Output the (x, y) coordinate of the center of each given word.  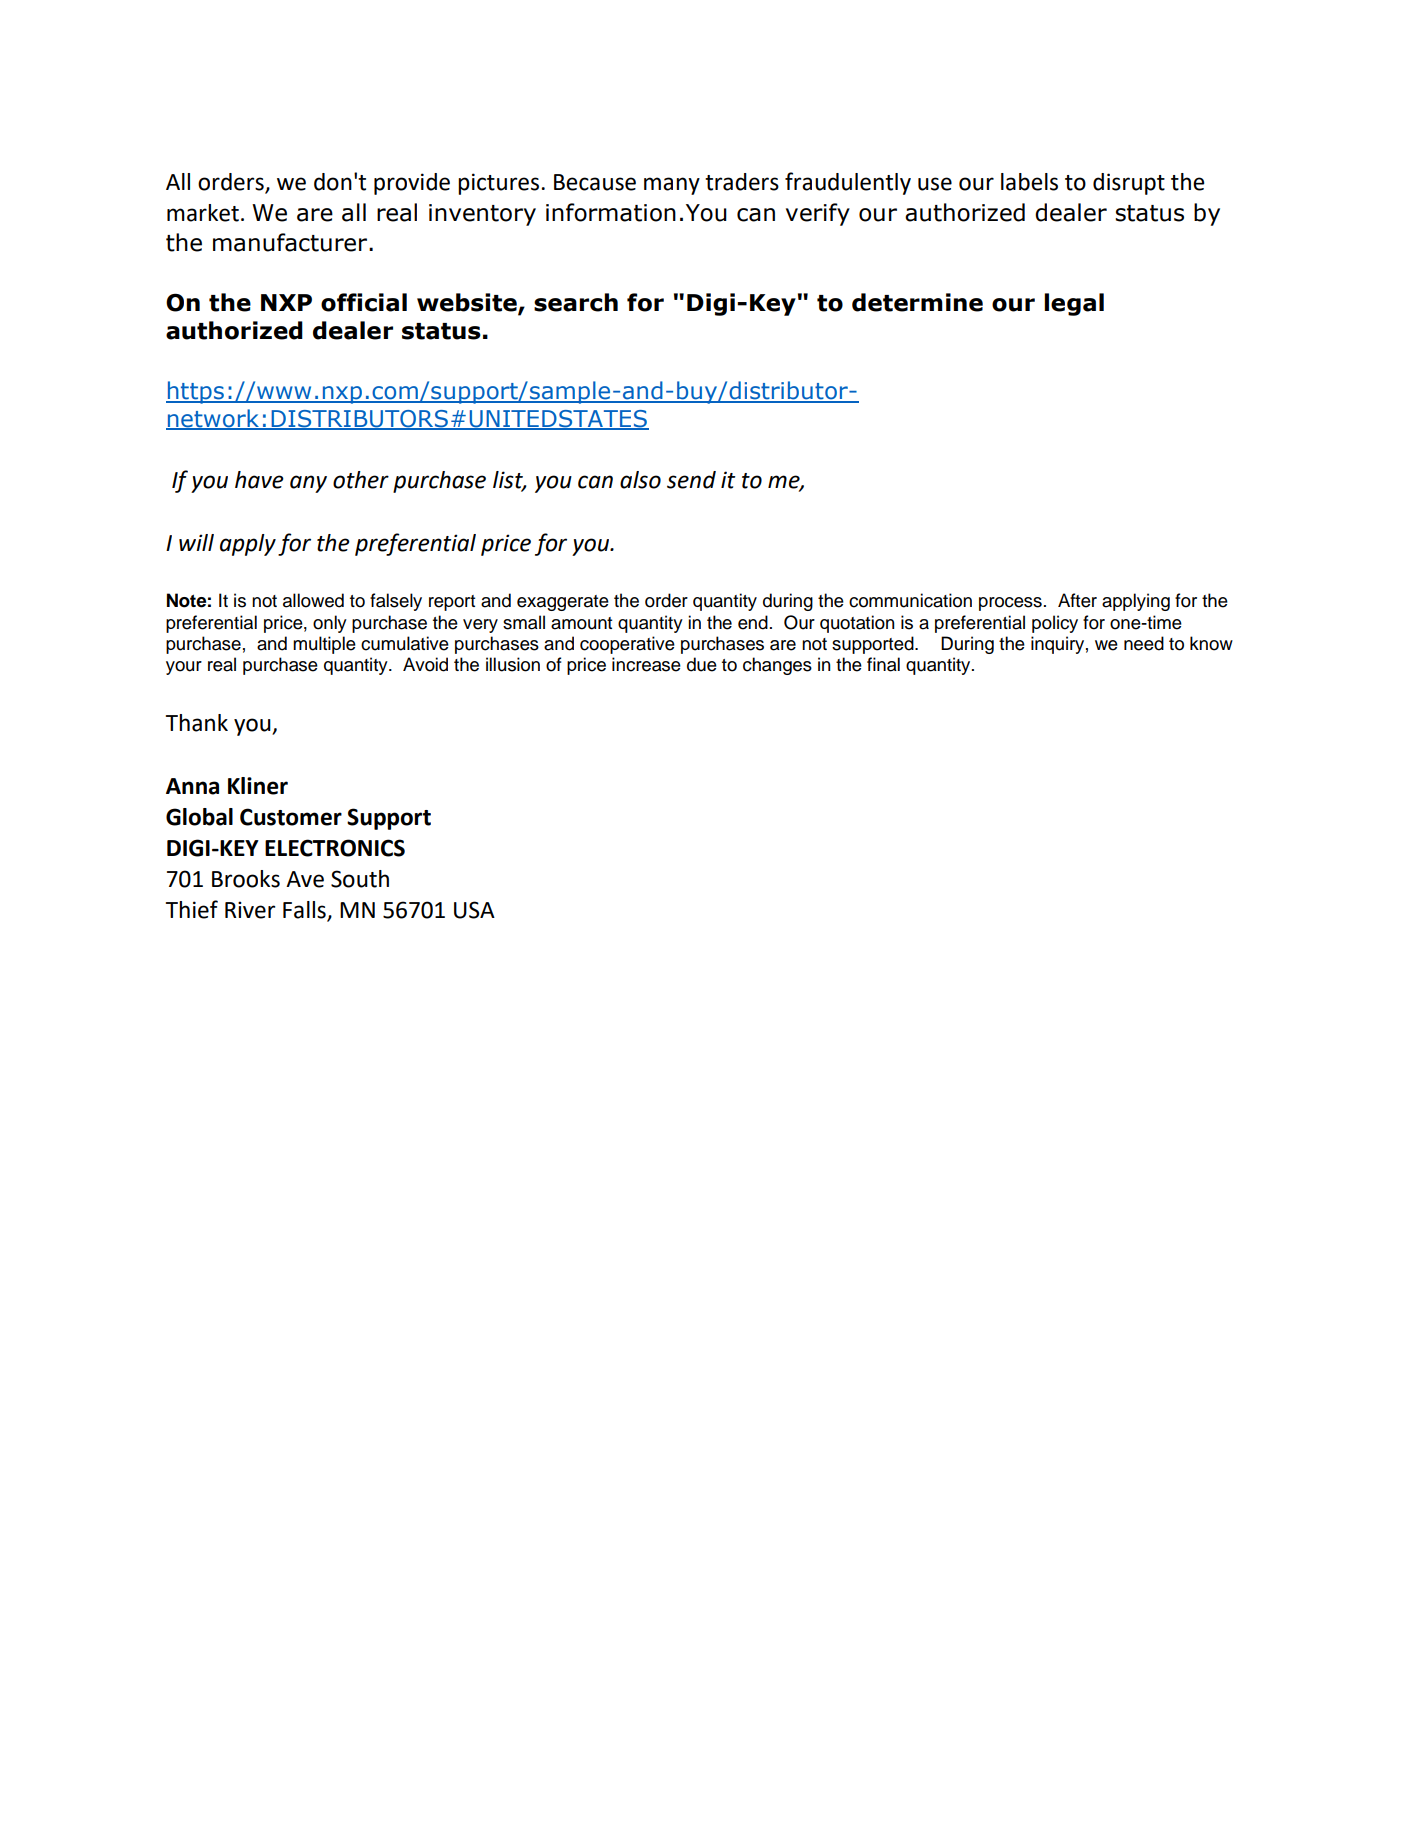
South (360, 879)
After (1077, 600)
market (203, 213)
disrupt (1129, 184)
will (196, 542)
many (672, 186)
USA (474, 910)
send (691, 480)
